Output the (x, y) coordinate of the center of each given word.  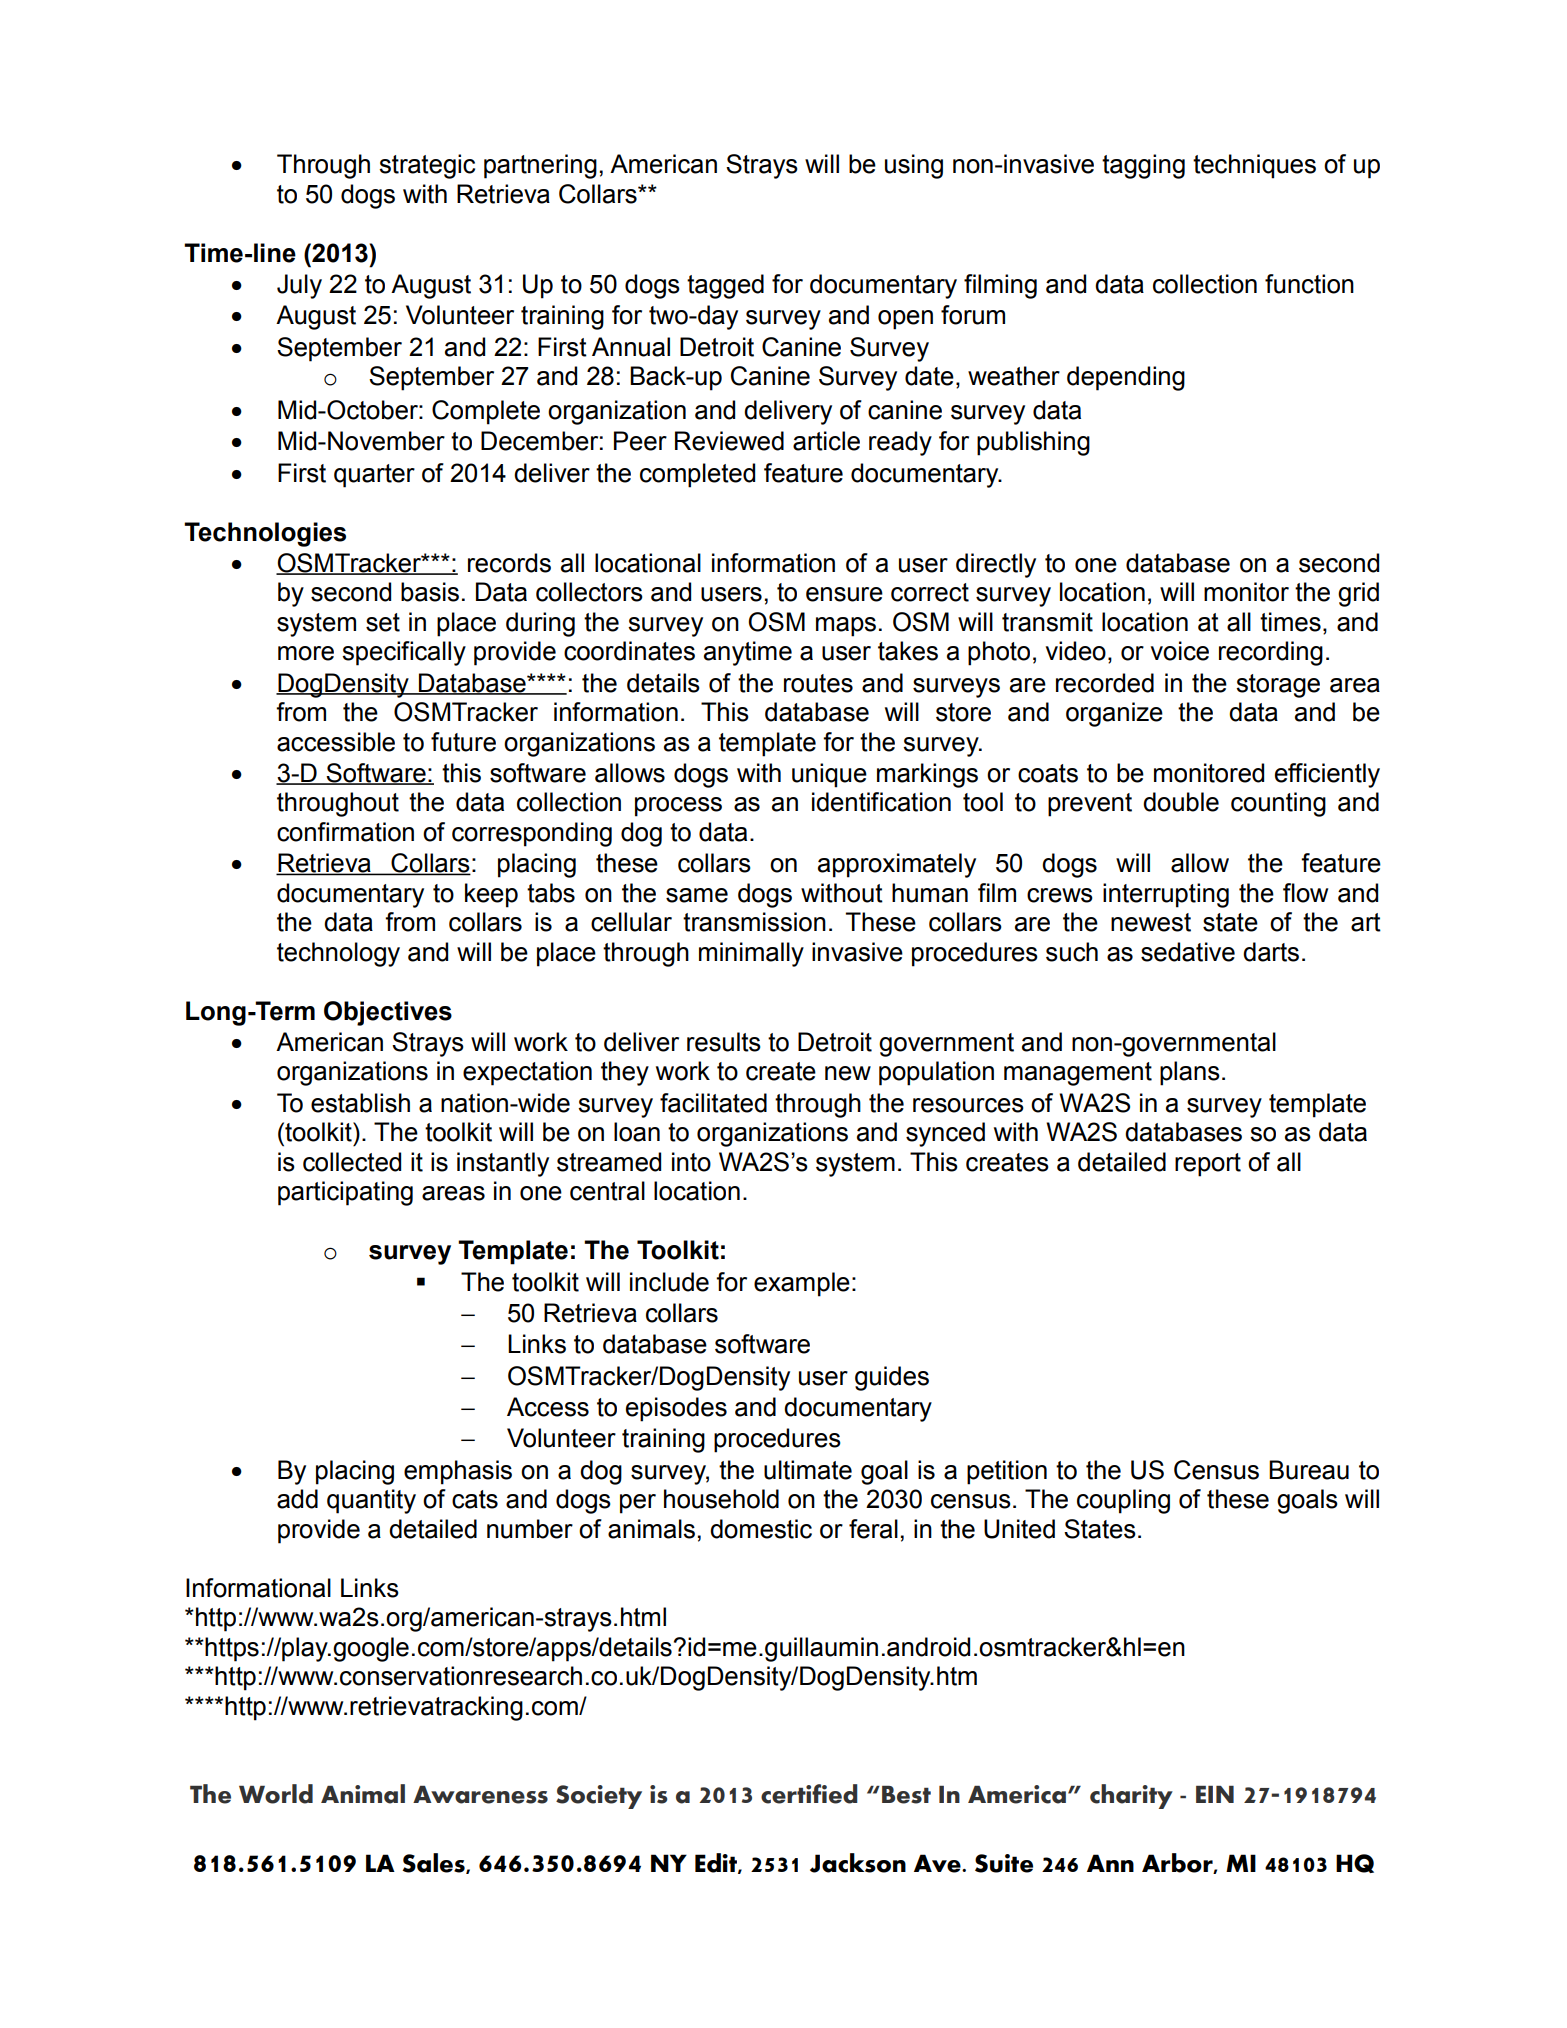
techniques (1254, 166)
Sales (434, 1863)
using (914, 166)
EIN (1215, 1794)
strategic (427, 166)
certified (809, 1794)
